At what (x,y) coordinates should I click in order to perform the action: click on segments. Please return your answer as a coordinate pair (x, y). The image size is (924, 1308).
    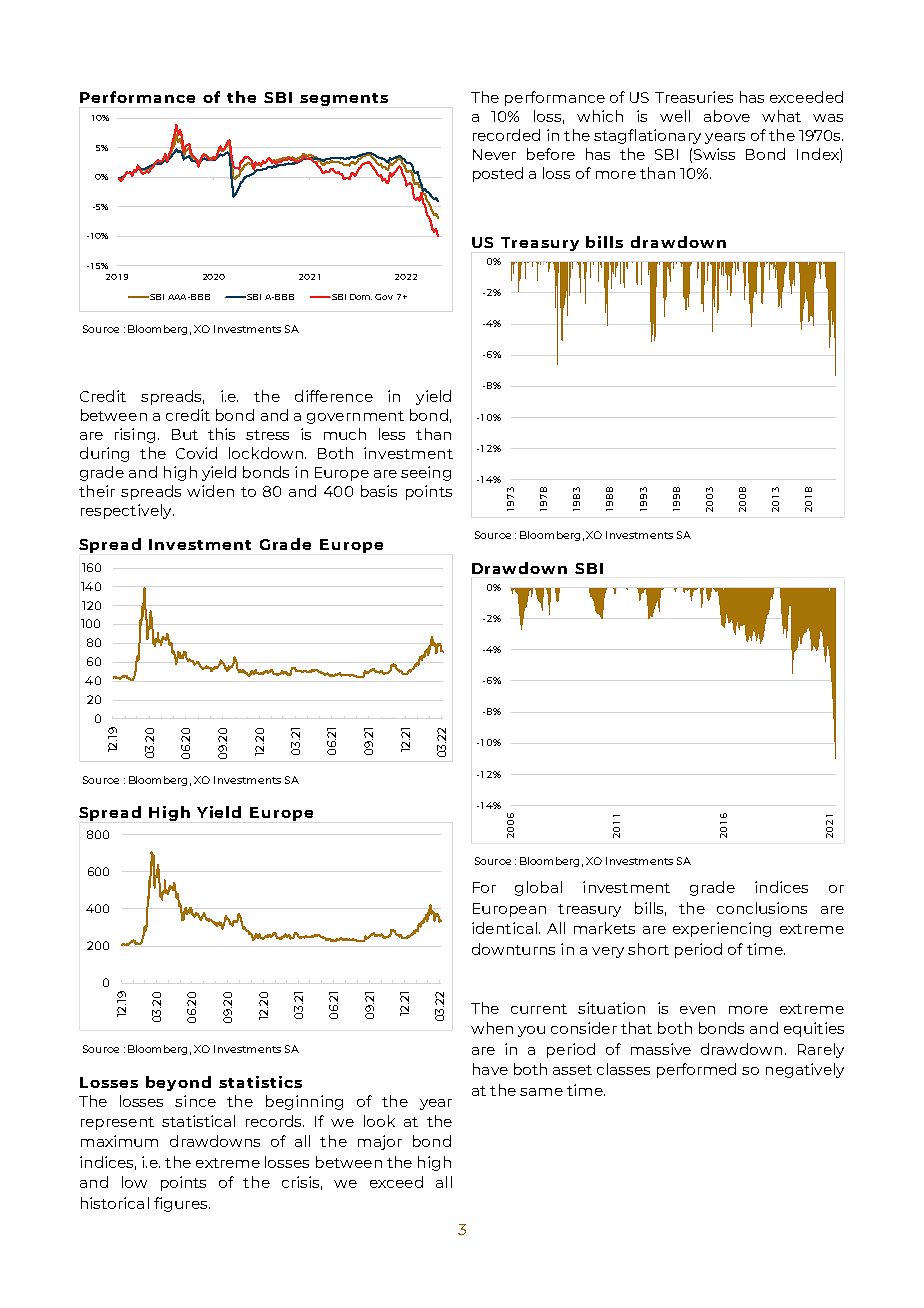
    Looking at the image, I should click on (344, 99).
